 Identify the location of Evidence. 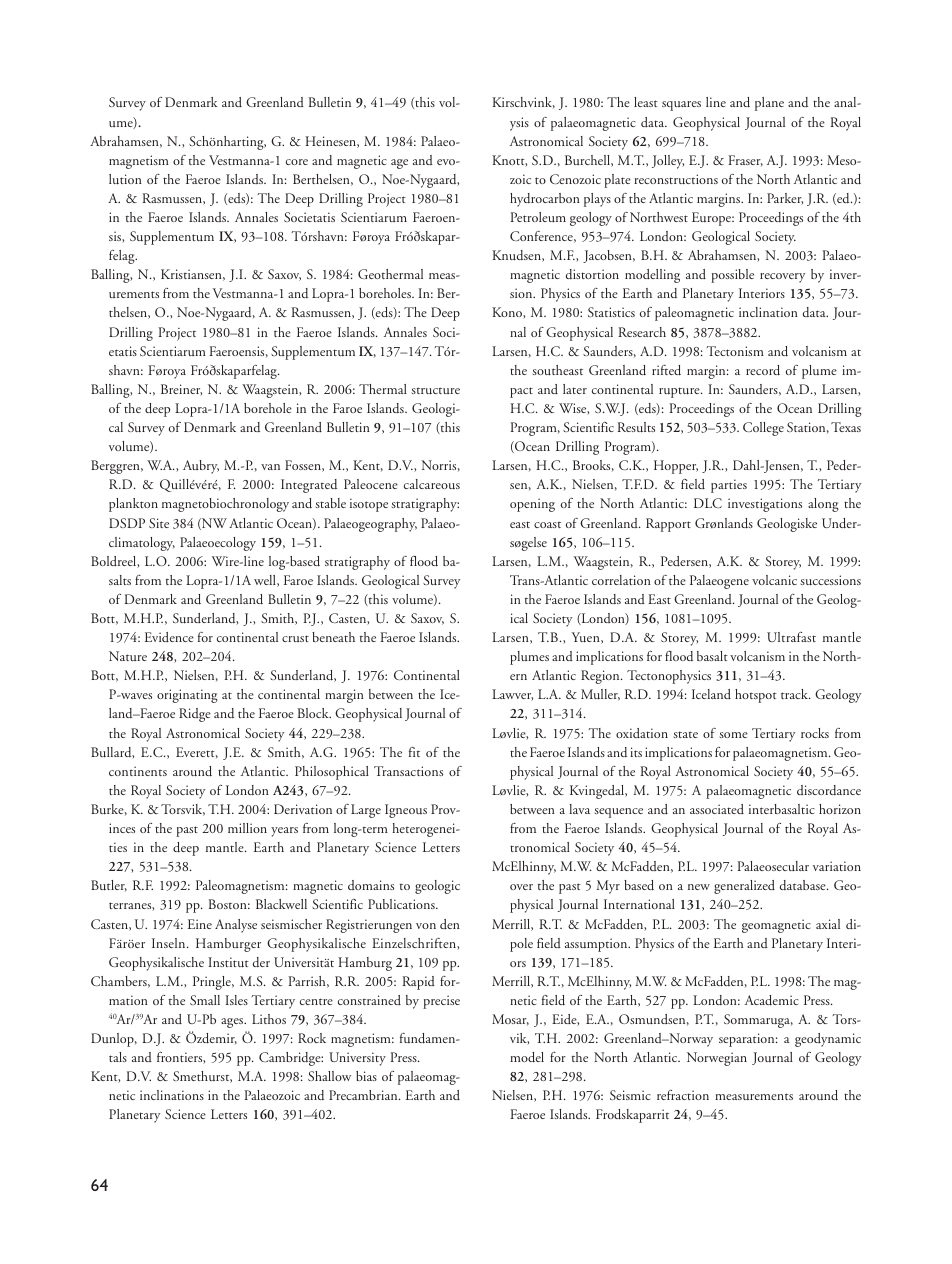
(169, 637).
